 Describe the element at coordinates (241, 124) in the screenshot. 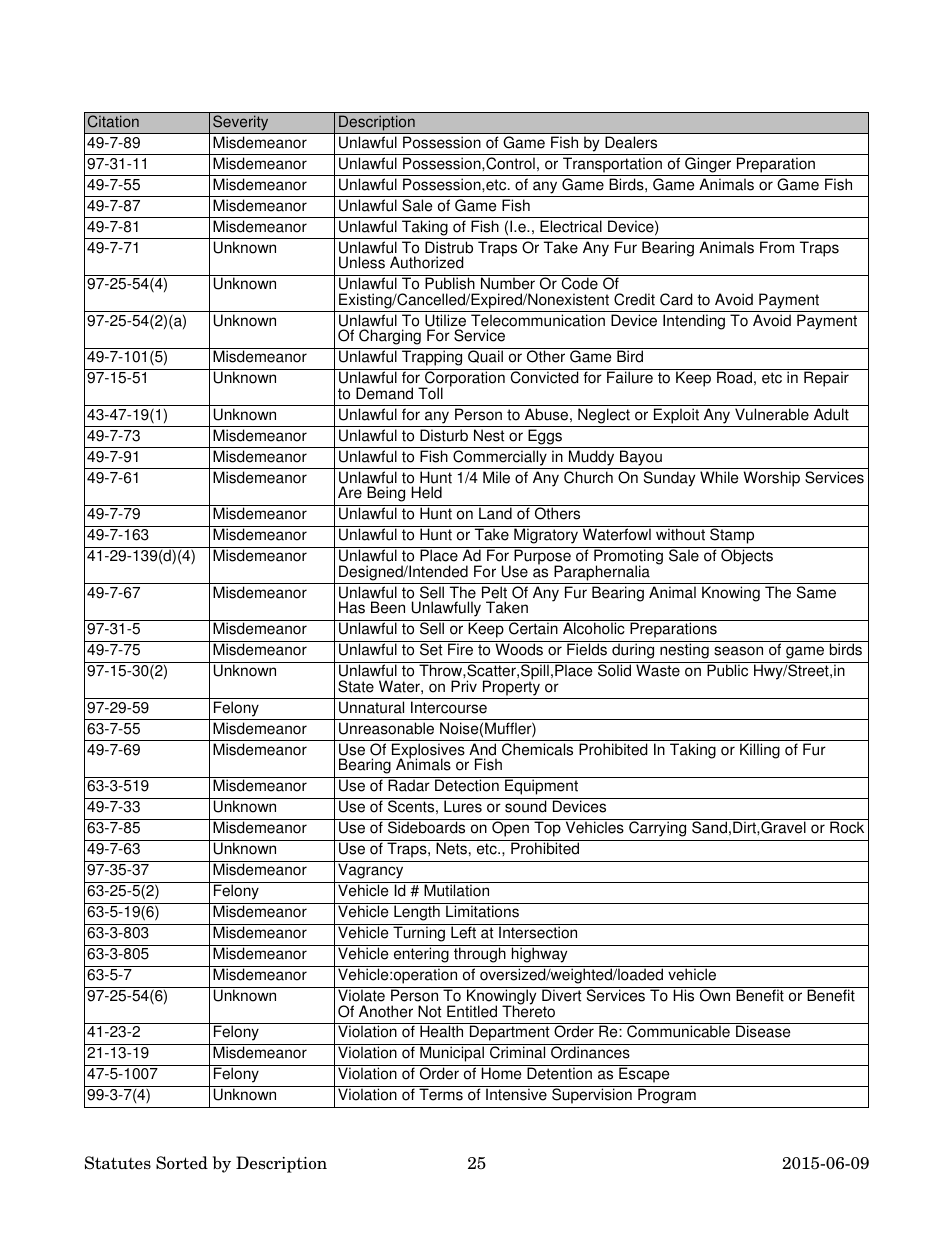

I see `Severity` at that location.
